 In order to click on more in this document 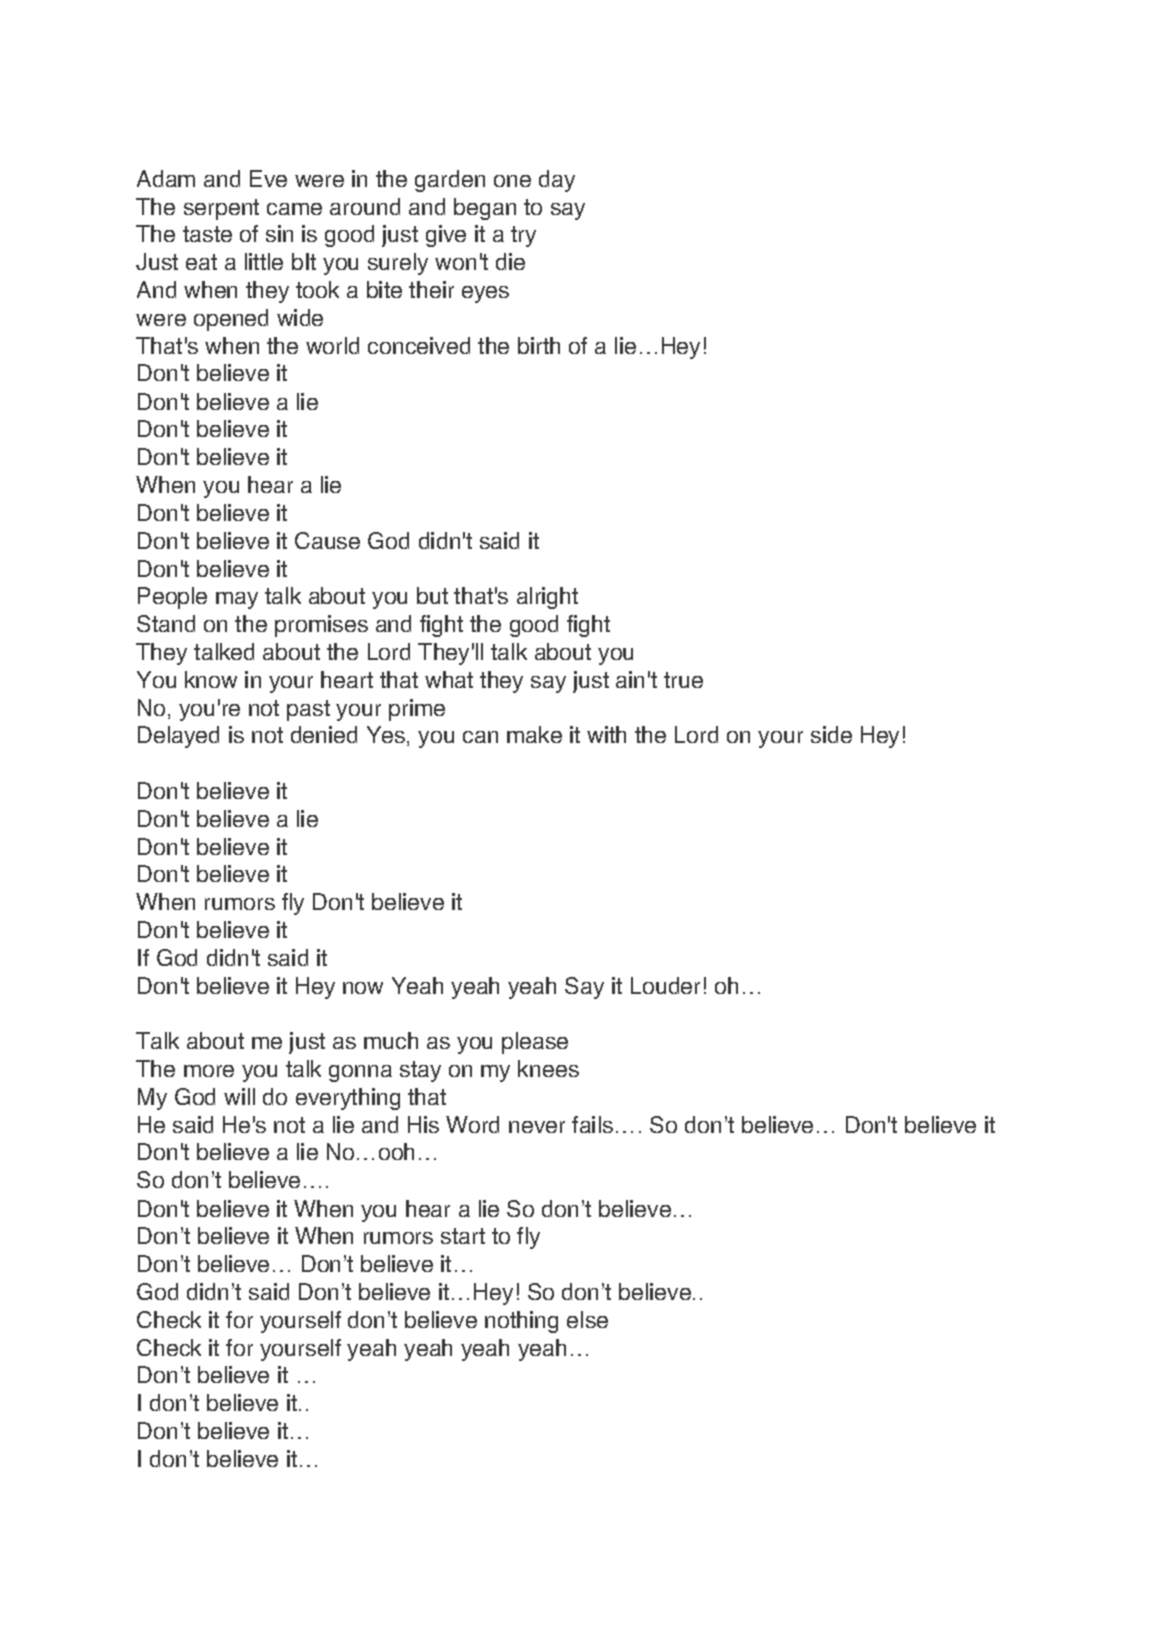, I will do `click(209, 1071)`.
